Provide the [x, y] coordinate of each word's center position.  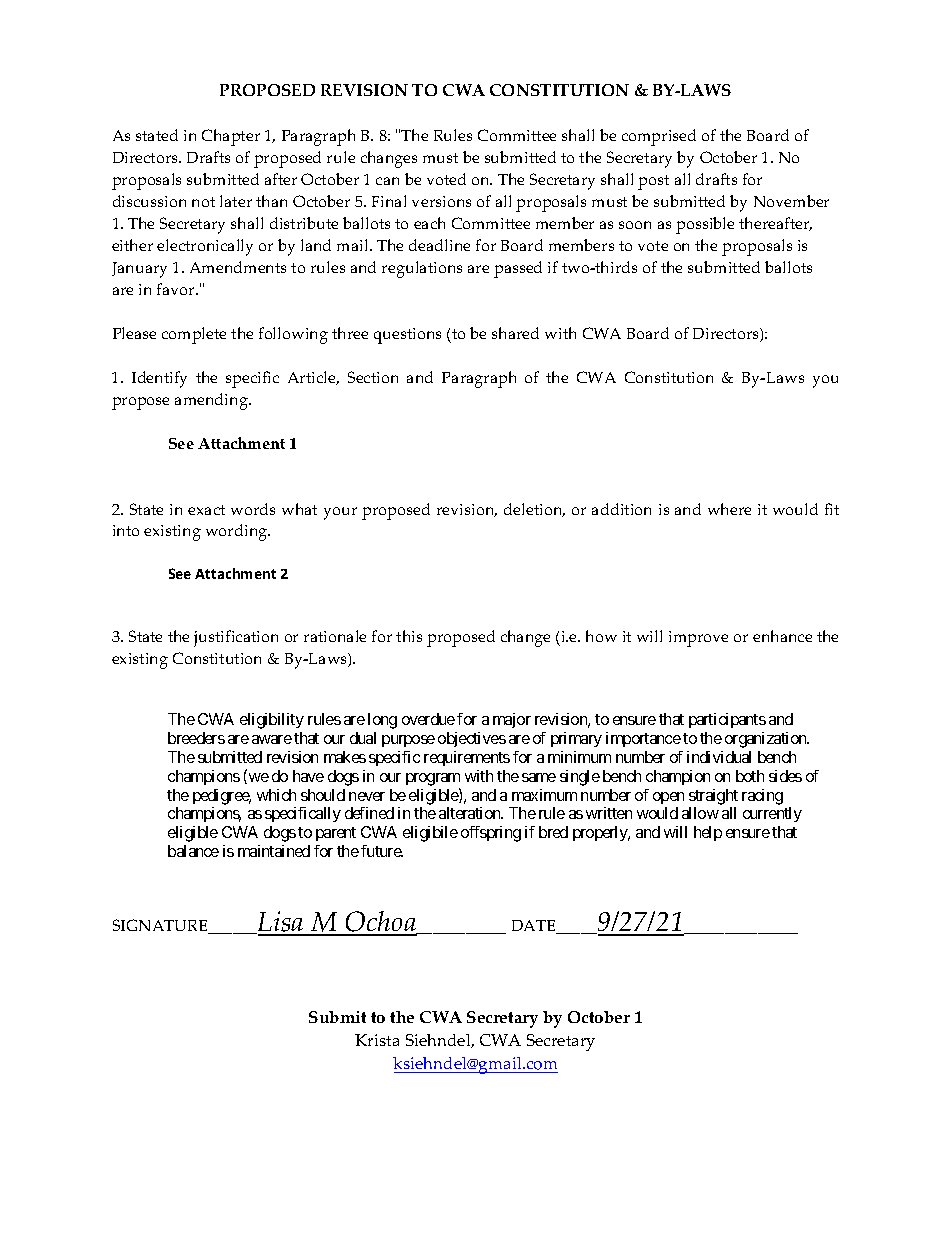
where [729, 509]
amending [212, 401]
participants [727, 720]
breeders [196, 738]
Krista [377, 1040]
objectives [472, 739]
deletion [534, 510]
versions [441, 201]
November [791, 201]
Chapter [231, 137]
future [382, 851]
